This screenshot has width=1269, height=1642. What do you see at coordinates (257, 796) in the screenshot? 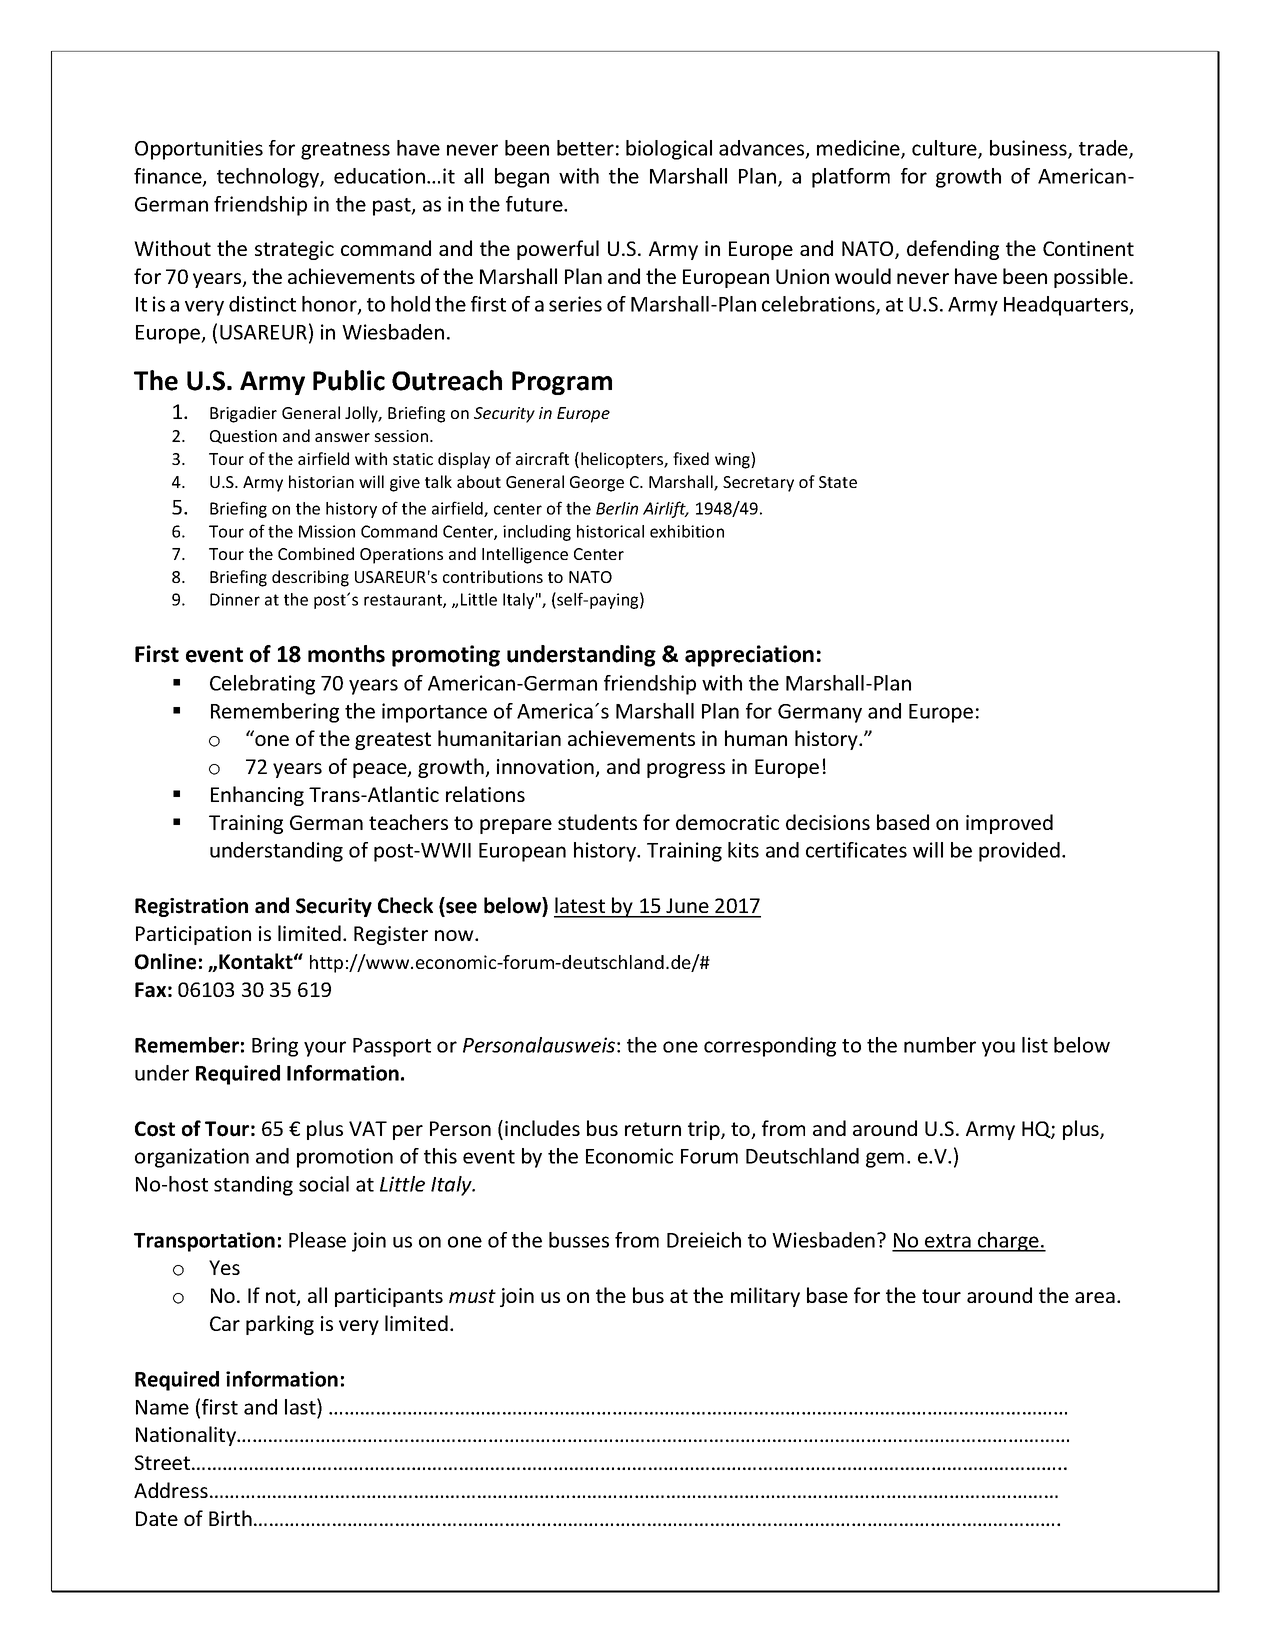
I see `Enhancing` at bounding box center [257, 796].
